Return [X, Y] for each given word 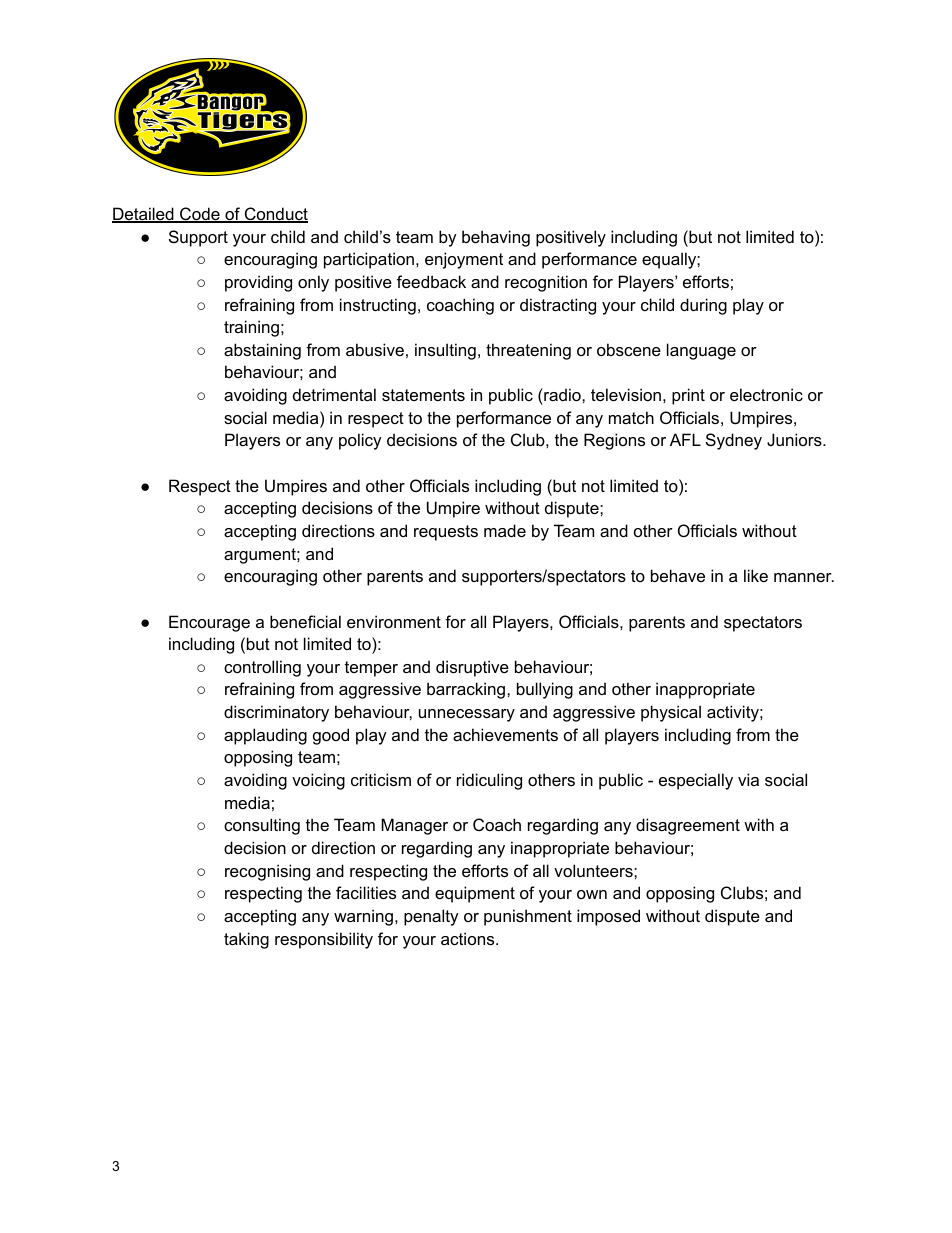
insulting [445, 351]
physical [671, 713]
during [703, 306]
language [701, 351]
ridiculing [489, 781]
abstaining [262, 351]
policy [360, 441]
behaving [496, 238]
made [505, 530]
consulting [262, 826]
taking [246, 940]
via [748, 779]
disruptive [472, 668]
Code [200, 215]
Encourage [209, 623]
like [756, 575]
